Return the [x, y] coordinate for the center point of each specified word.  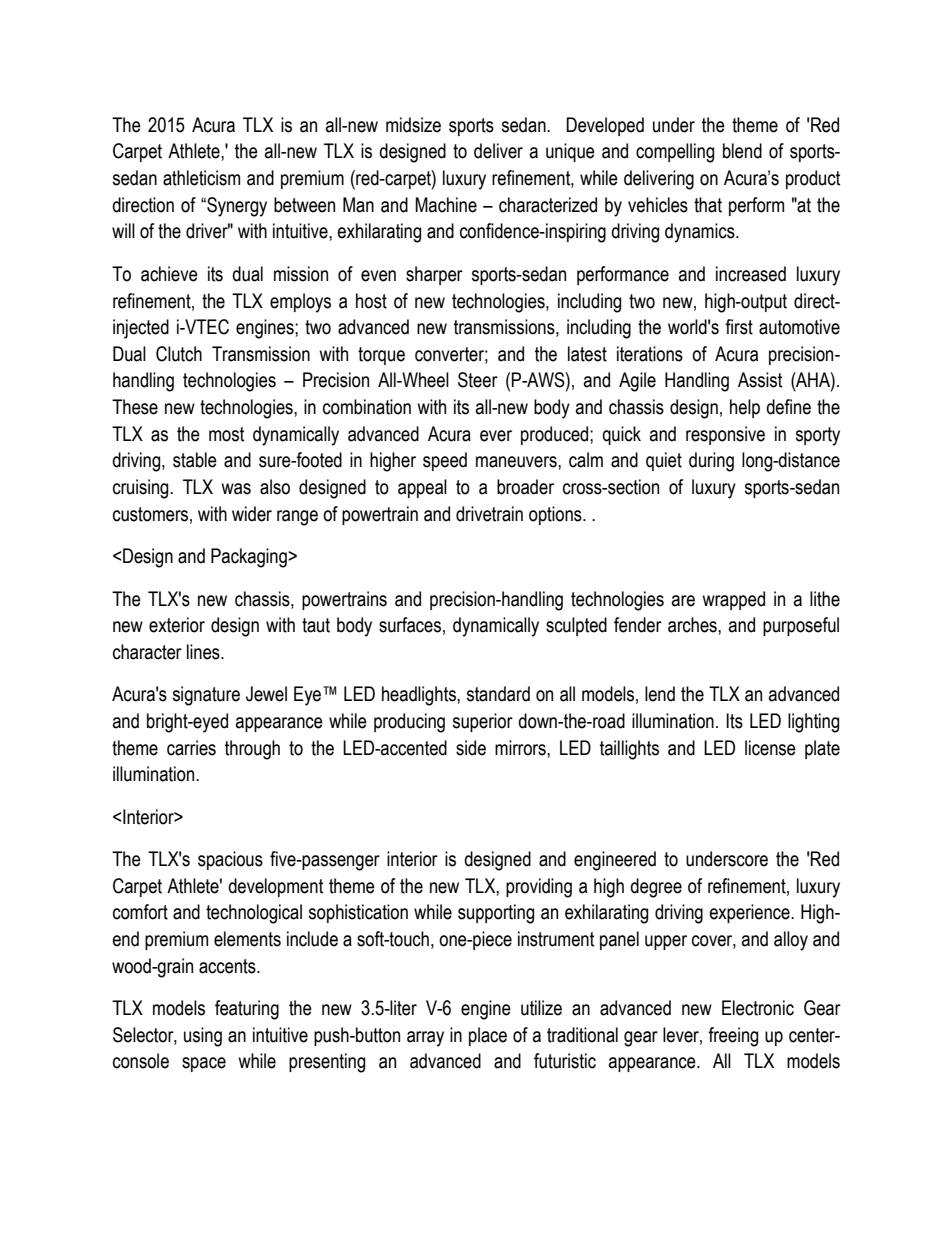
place [488, 1036]
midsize [413, 125]
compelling [675, 153]
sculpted [576, 626]
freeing [733, 1037]
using [203, 1037]
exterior [177, 625]
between [304, 205]
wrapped [733, 600]
